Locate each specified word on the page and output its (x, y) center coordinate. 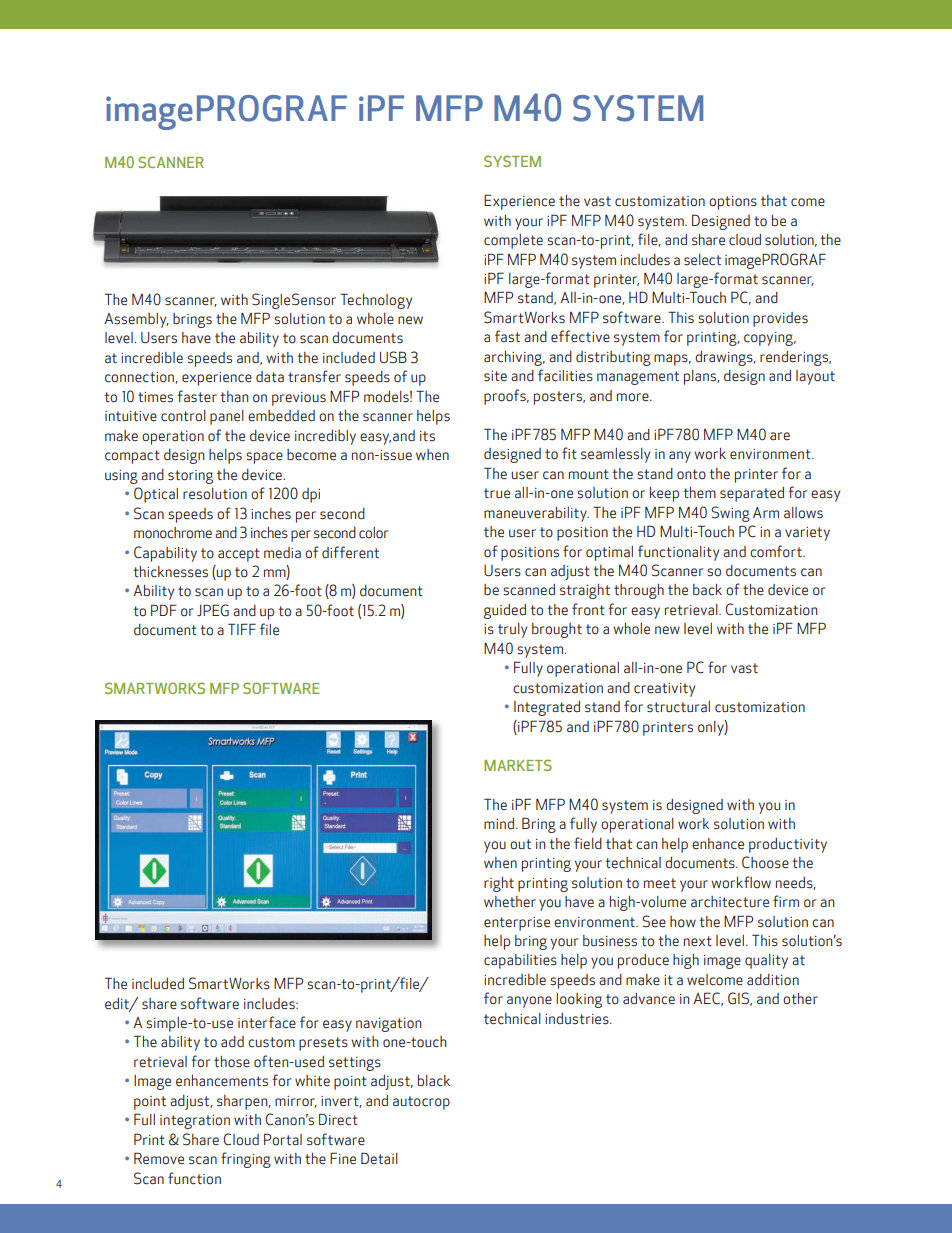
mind (499, 823)
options (733, 203)
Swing (730, 514)
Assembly (136, 320)
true (497, 493)
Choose (765, 862)
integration (195, 1122)
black (434, 1081)
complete (513, 241)
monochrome (173, 533)
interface (267, 1022)
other (800, 999)
